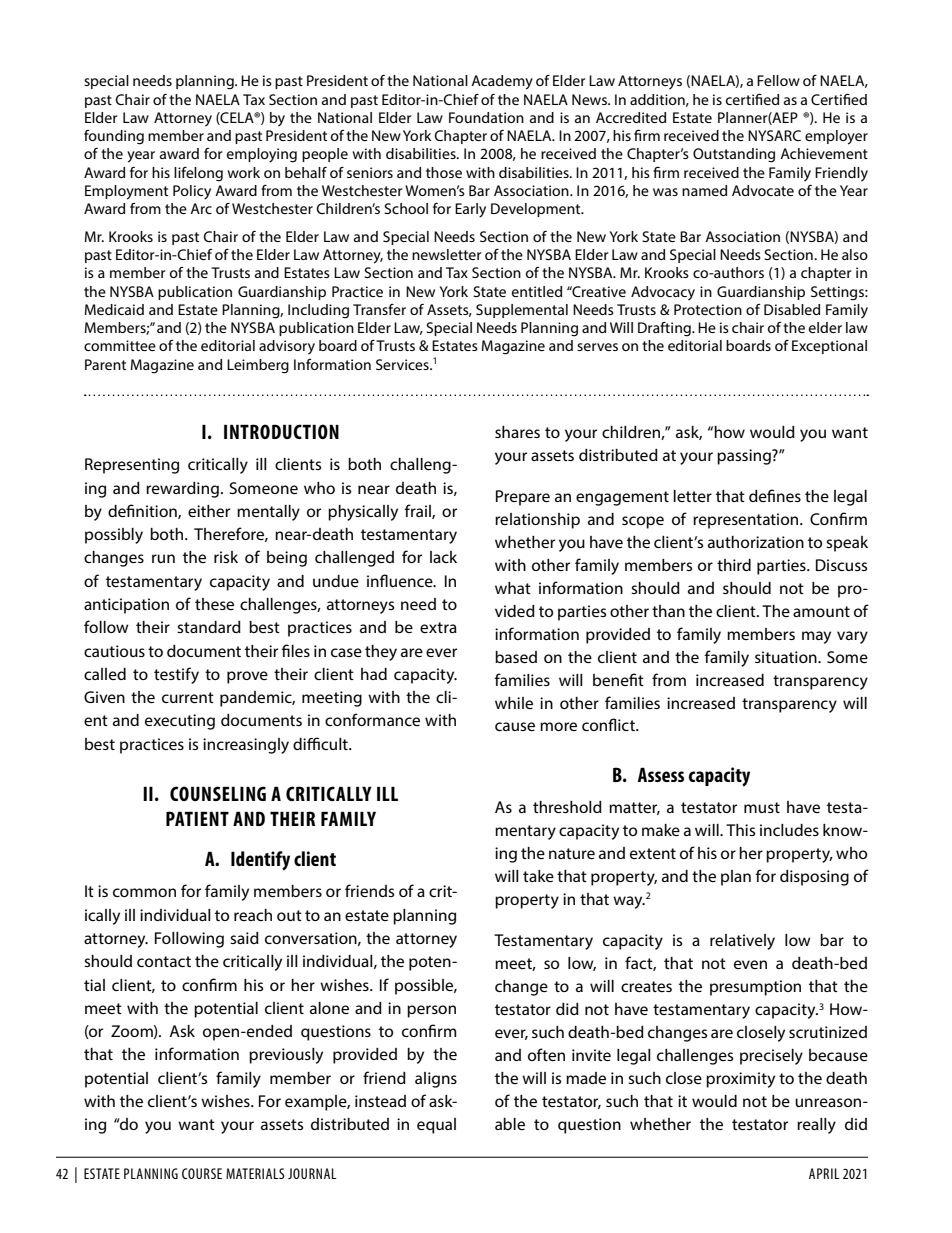 The image size is (952, 1233). I want to click on standard, so click(209, 627).
